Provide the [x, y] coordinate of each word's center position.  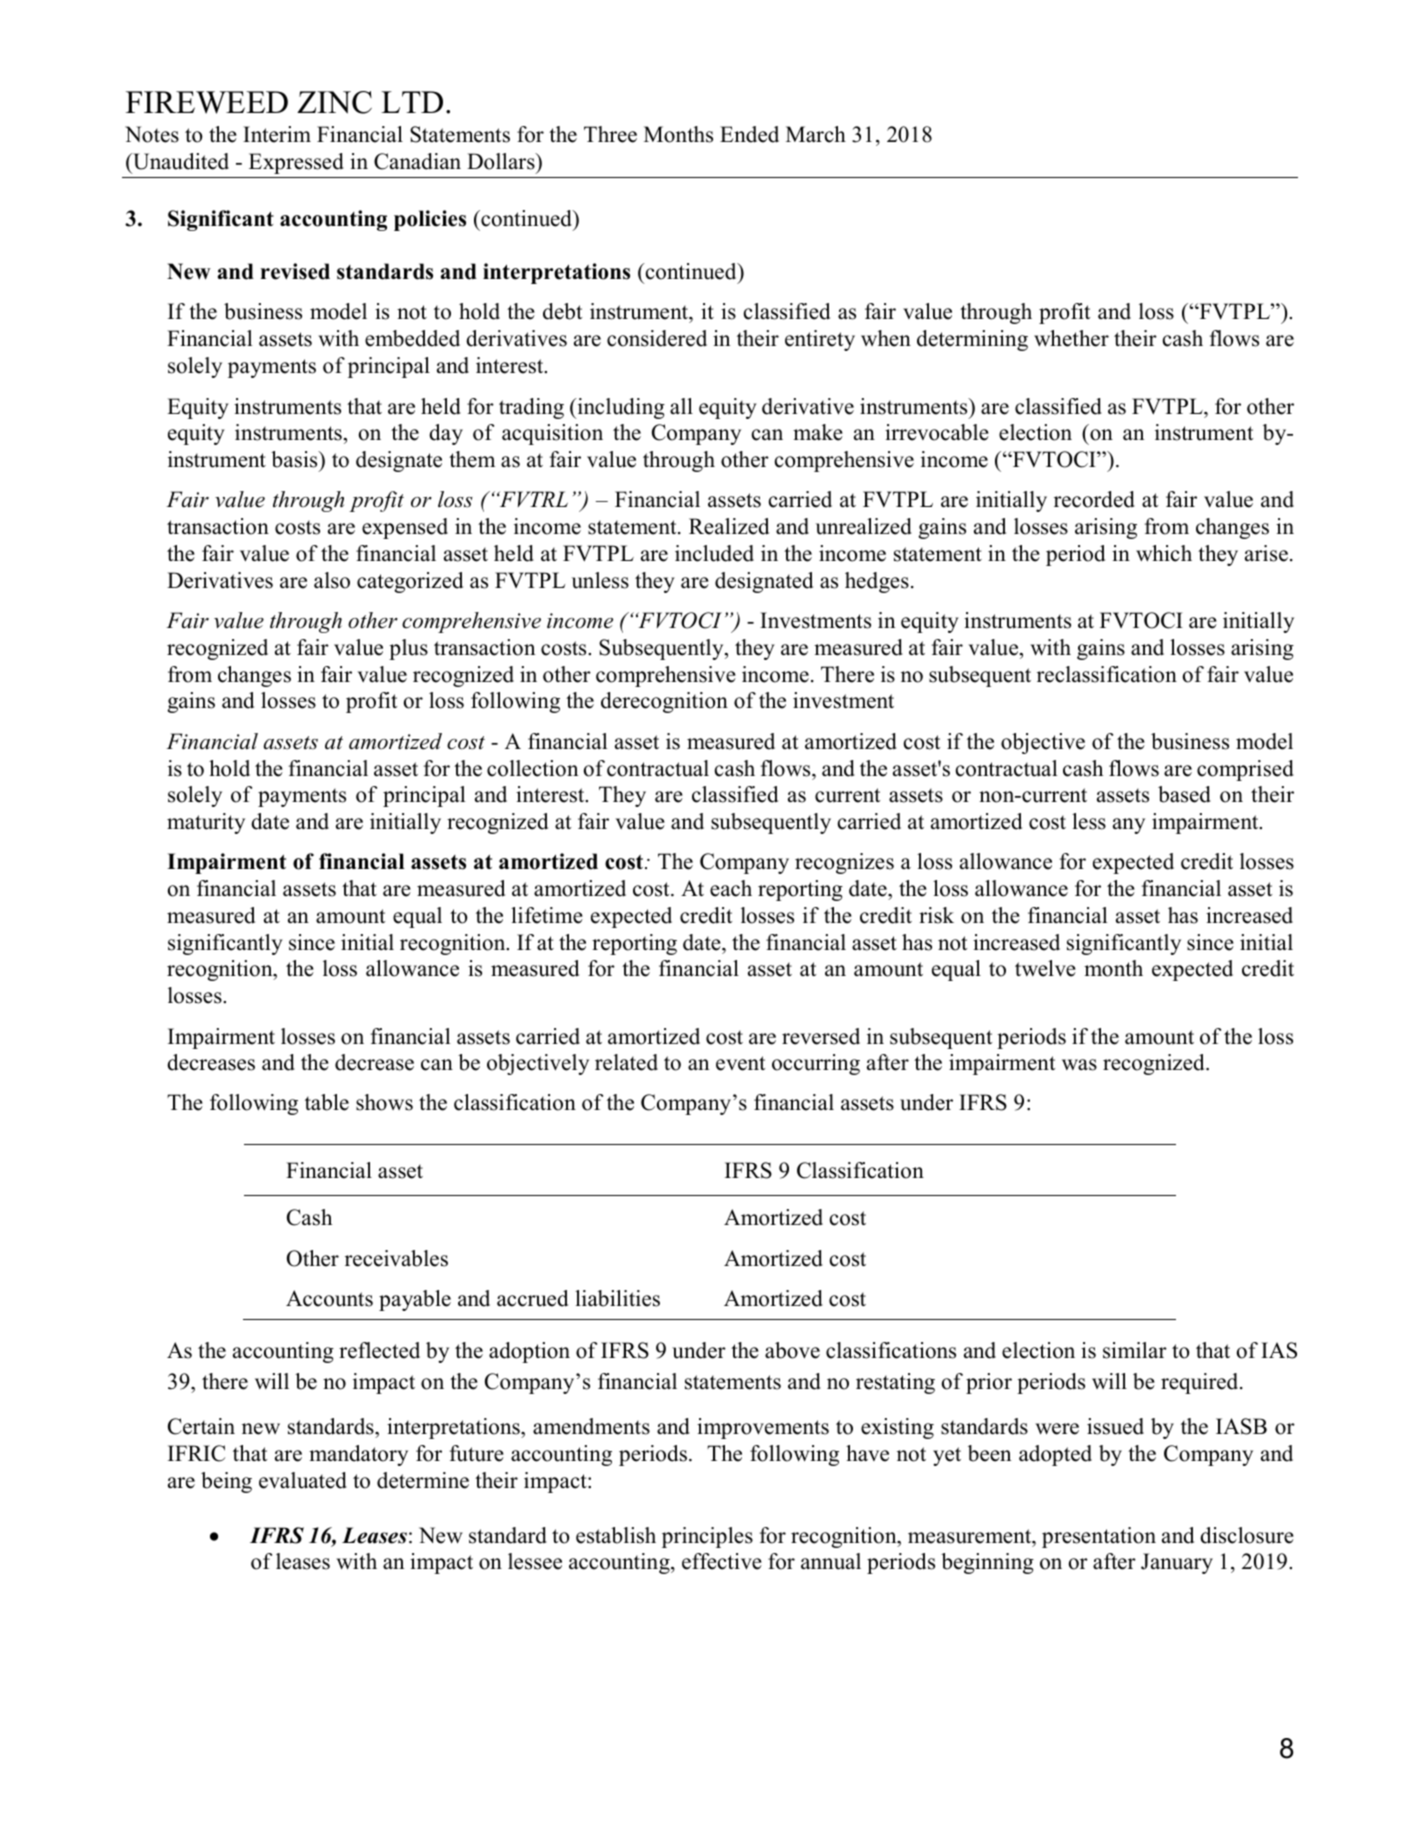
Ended [749, 134]
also [332, 580]
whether [1071, 338]
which [1164, 553]
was [1079, 1065]
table [327, 1102]
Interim [277, 134]
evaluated [303, 1480]
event [740, 1063]
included [714, 553]
